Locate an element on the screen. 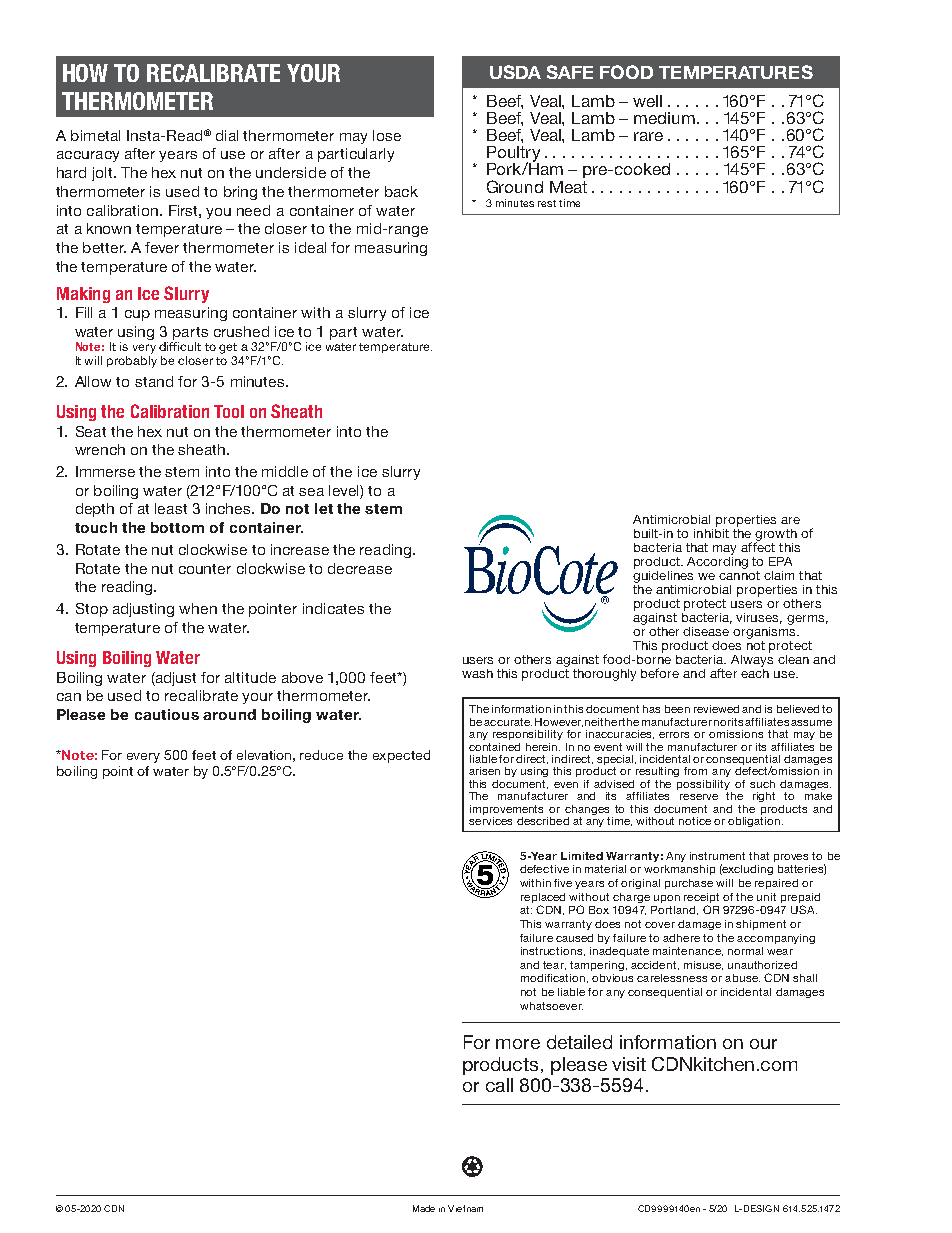 This screenshot has width=952, height=1233. Made is located at coordinates (424, 1208).
